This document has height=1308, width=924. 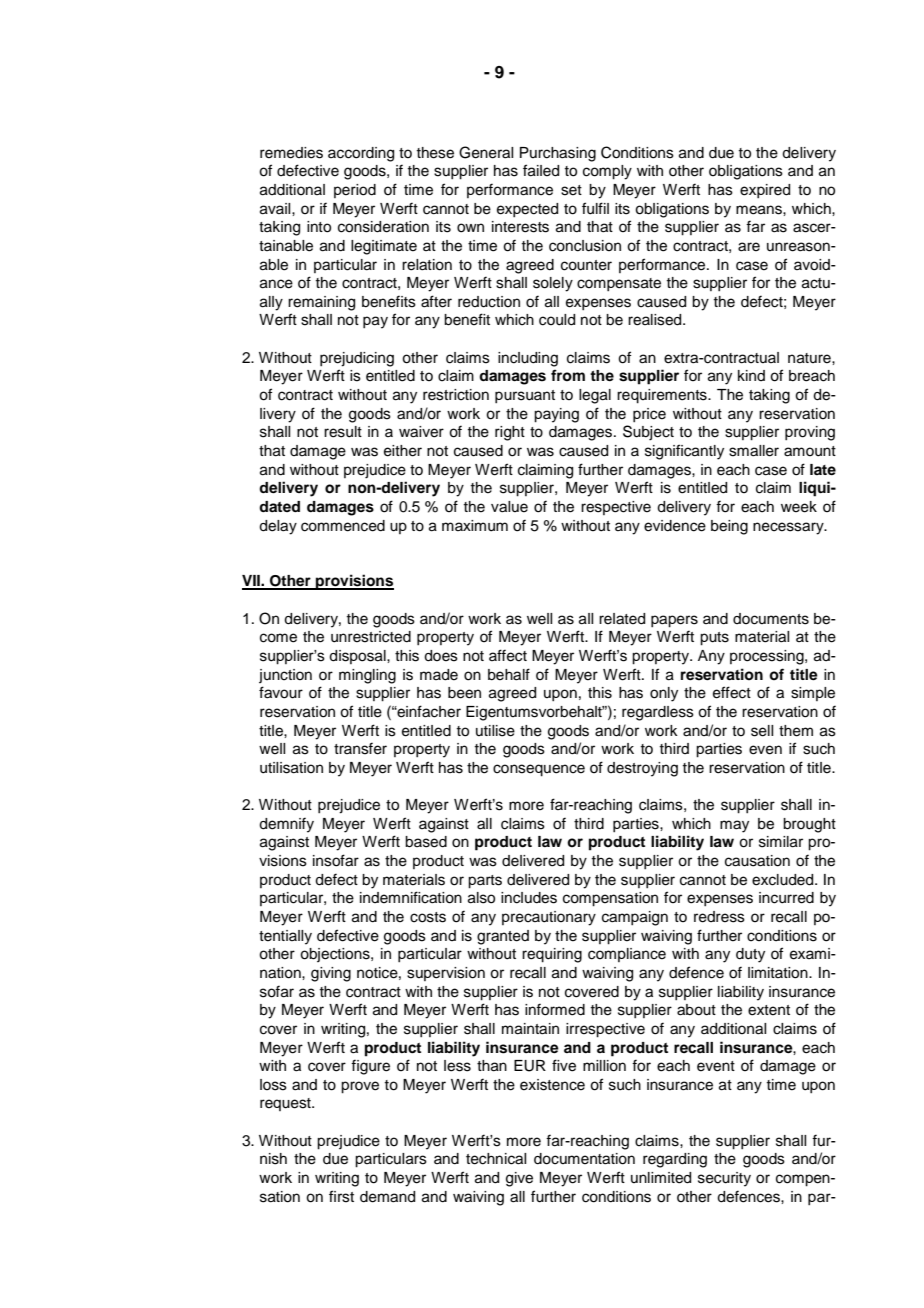 What do you see at coordinates (734, 826) in the document?
I see `may` at bounding box center [734, 826].
